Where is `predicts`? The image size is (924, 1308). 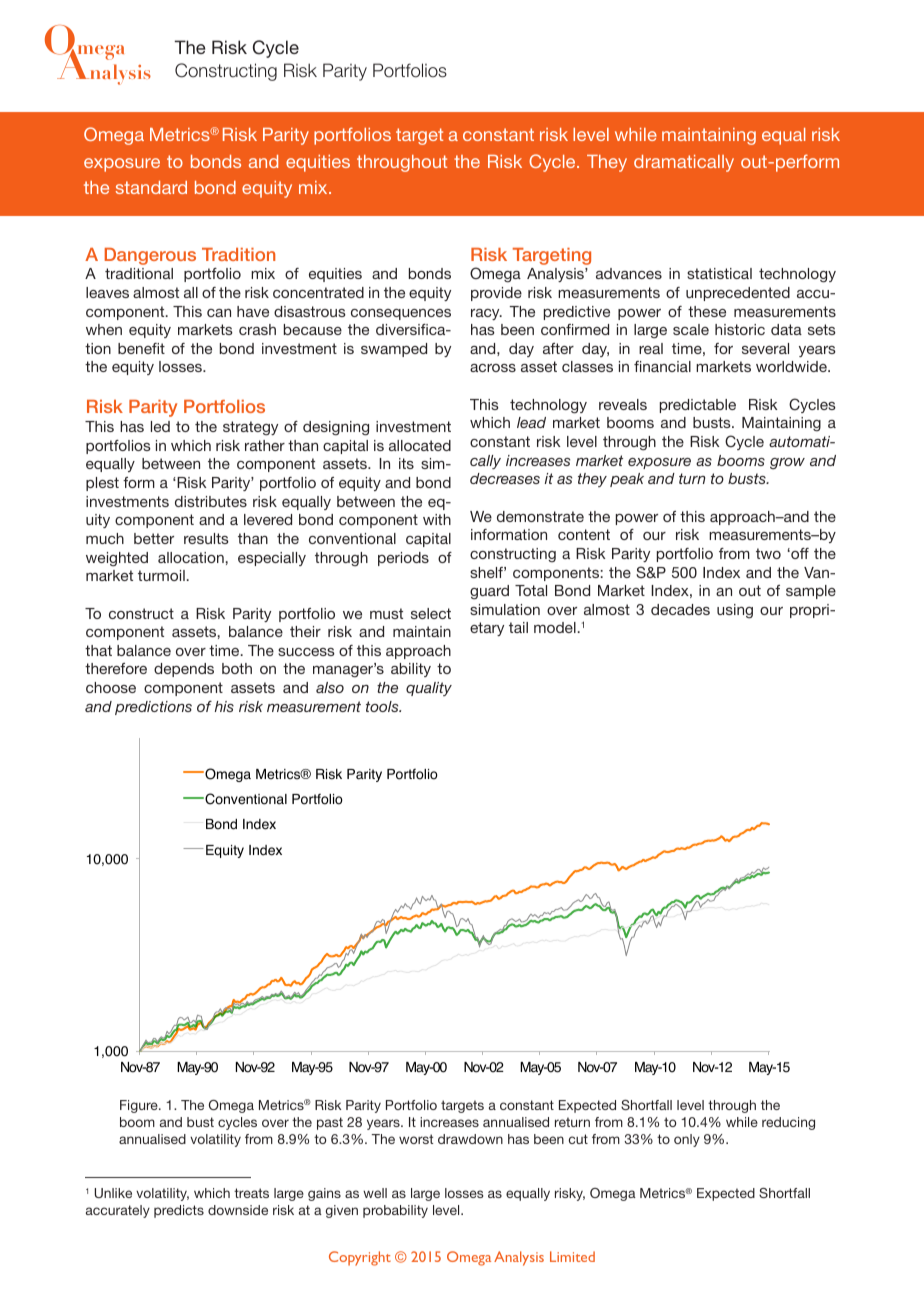
predicts is located at coordinates (179, 1211).
